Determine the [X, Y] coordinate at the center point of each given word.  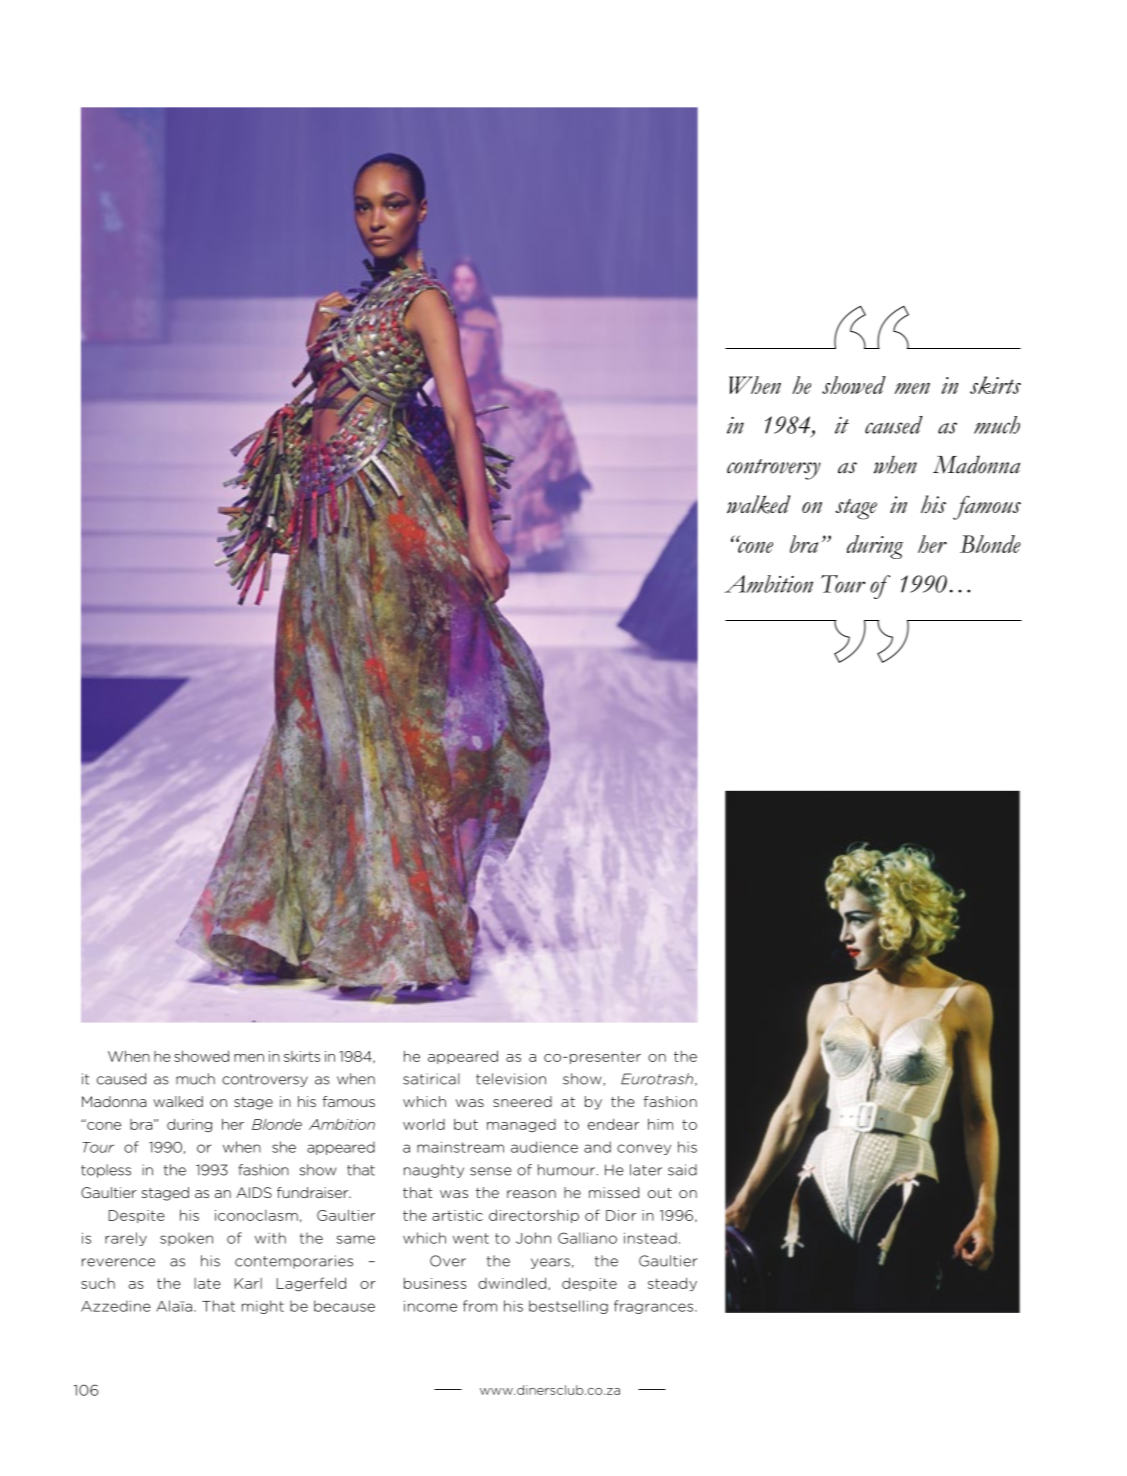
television [511, 1079]
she [284, 1147]
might [263, 1307]
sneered [522, 1101]
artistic [457, 1215]
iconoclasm [256, 1215]
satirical [431, 1079]
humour [567, 1170]
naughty [434, 1171]
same [355, 1239]
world [424, 1124]
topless [106, 1171]
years [550, 1263]
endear [613, 1124]
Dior [621, 1215]
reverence [118, 1262]
